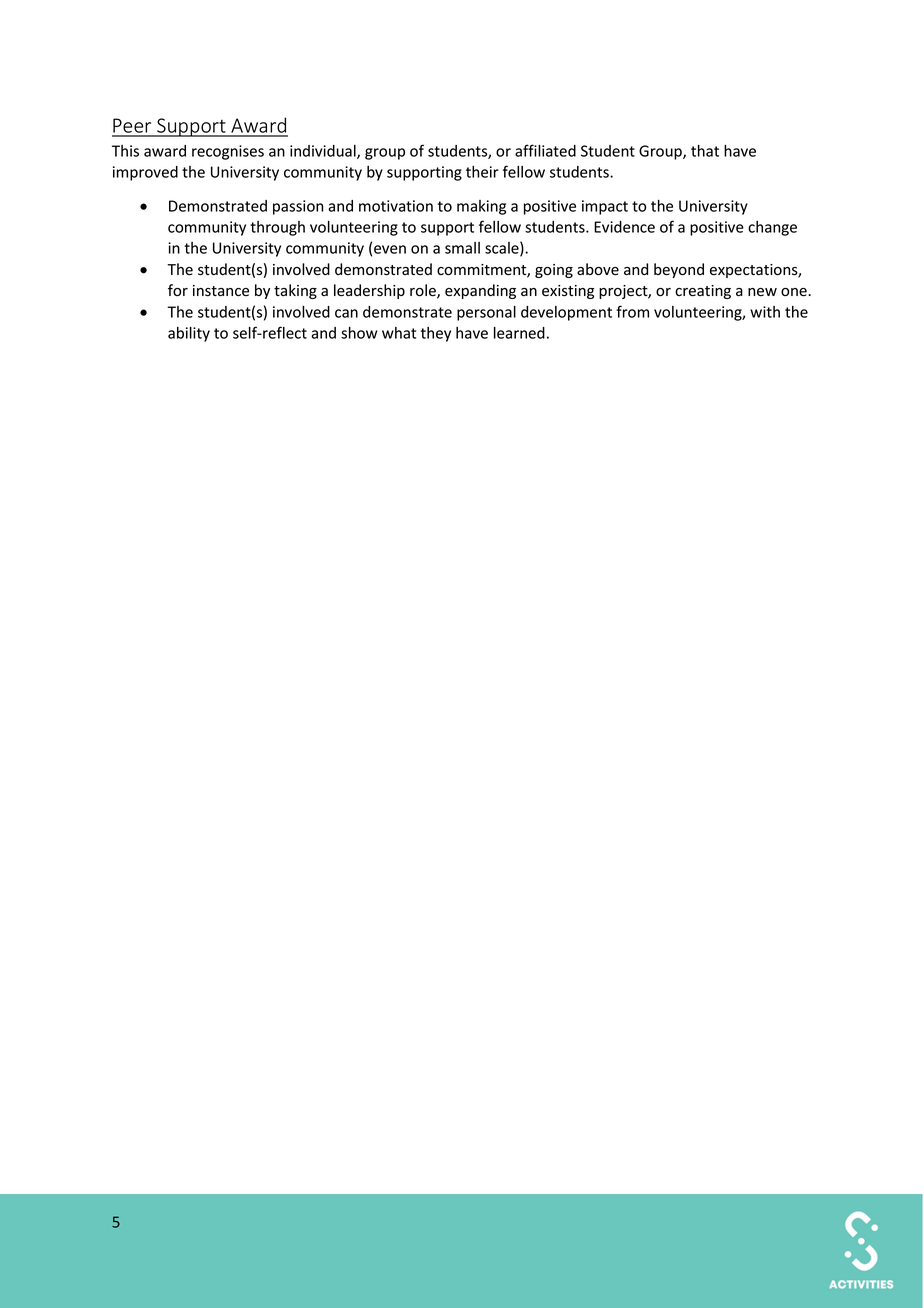  What do you see at coordinates (705, 151) in the screenshot?
I see `that` at bounding box center [705, 151].
